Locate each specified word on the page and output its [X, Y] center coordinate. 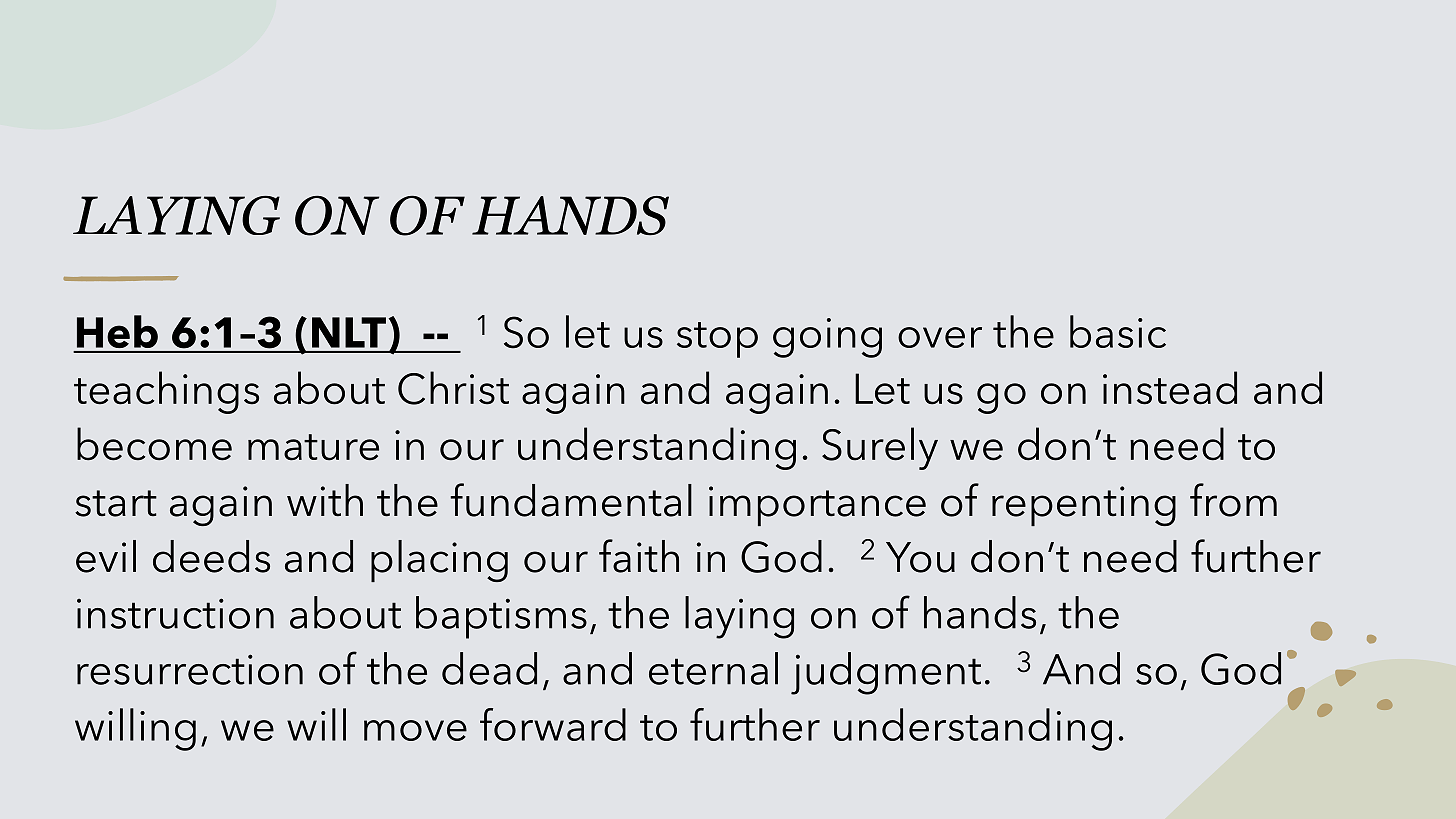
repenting [1084, 506]
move [415, 730]
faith [639, 556]
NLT [349, 332]
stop [717, 340]
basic [1118, 331]
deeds [211, 556]
